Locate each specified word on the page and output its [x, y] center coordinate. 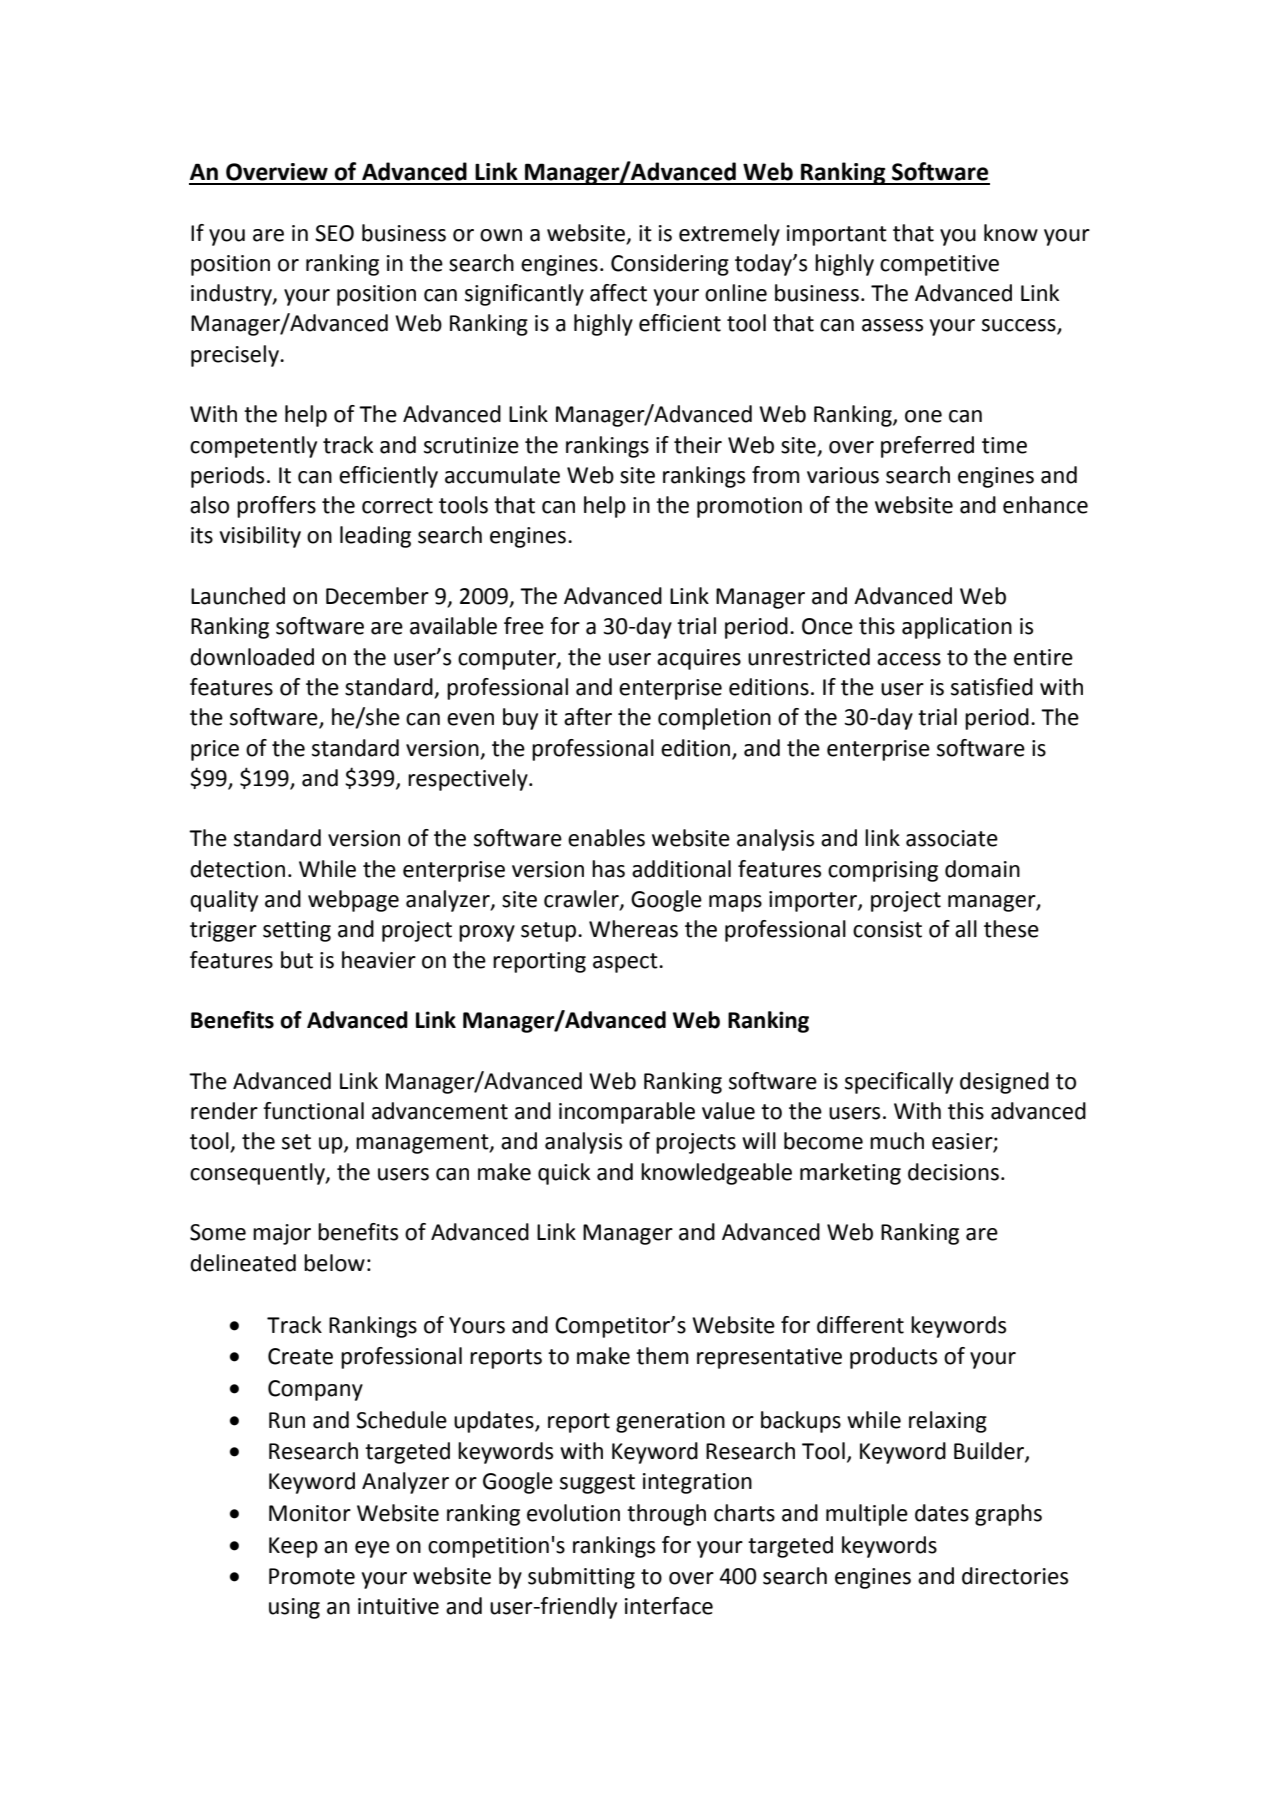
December [377, 596]
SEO [334, 233]
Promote [312, 1576]
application [957, 628]
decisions [953, 1172]
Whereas [633, 929]
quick [564, 1174]
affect [618, 293]
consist [887, 929]
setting [297, 931]
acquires [699, 659]
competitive [939, 265]
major [282, 1234]
